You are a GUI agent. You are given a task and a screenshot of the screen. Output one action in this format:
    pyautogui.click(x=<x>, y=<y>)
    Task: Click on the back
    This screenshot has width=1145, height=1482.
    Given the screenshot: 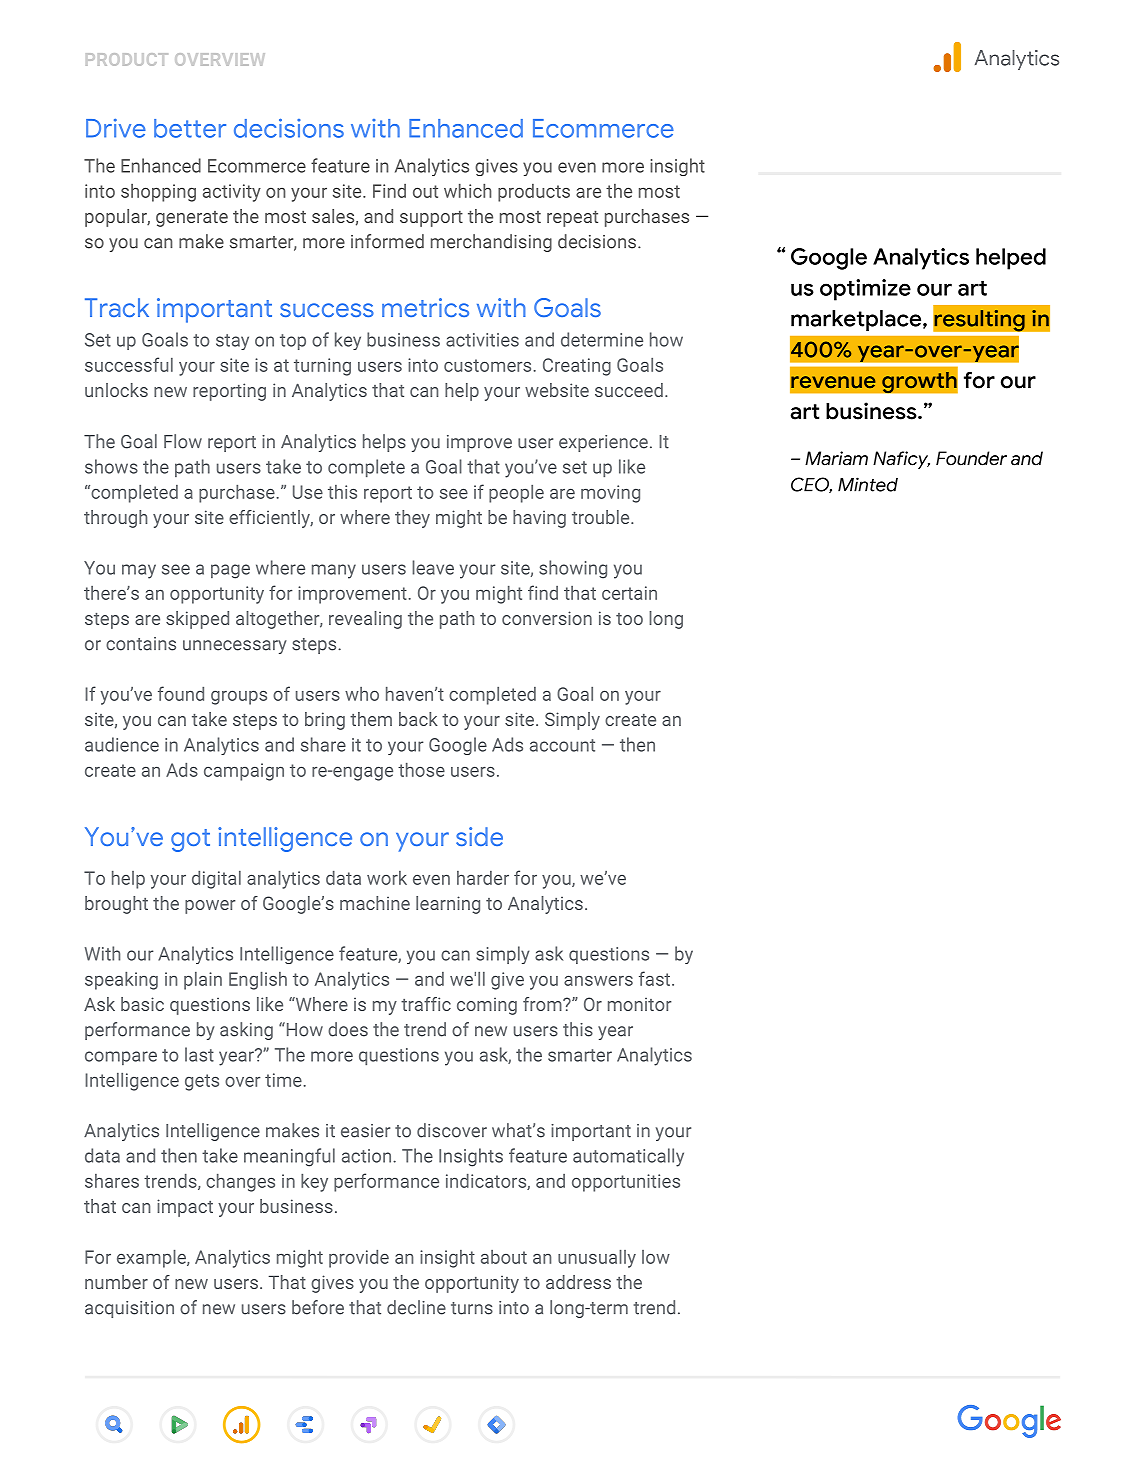 What is the action you would take?
    pyautogui.click(x=418, y=719)
